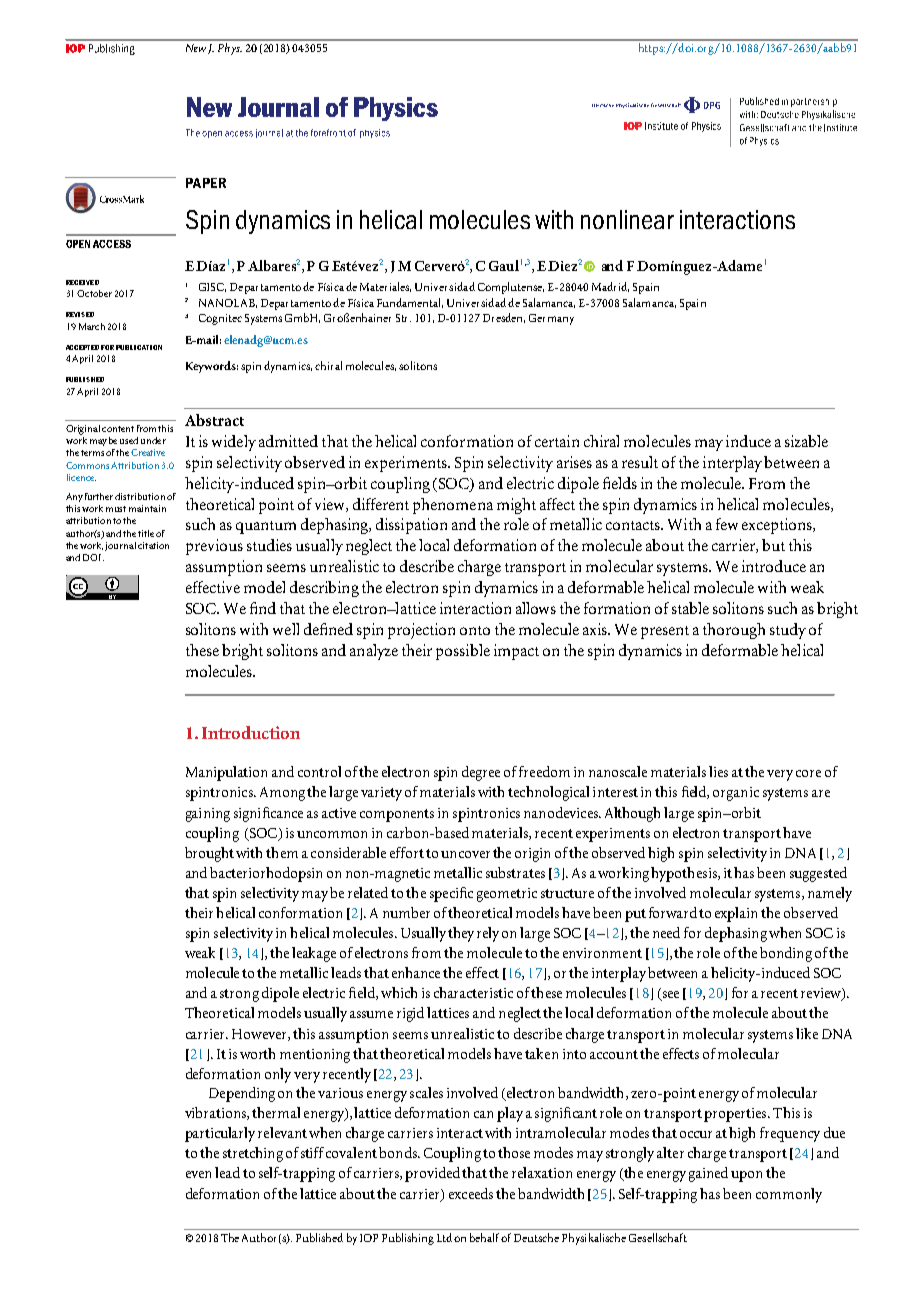 The height and width of the screenshot is (1308, 924). Describe the element at coordinates (198, 1174) in the screenshot. I see `even` at that location.
